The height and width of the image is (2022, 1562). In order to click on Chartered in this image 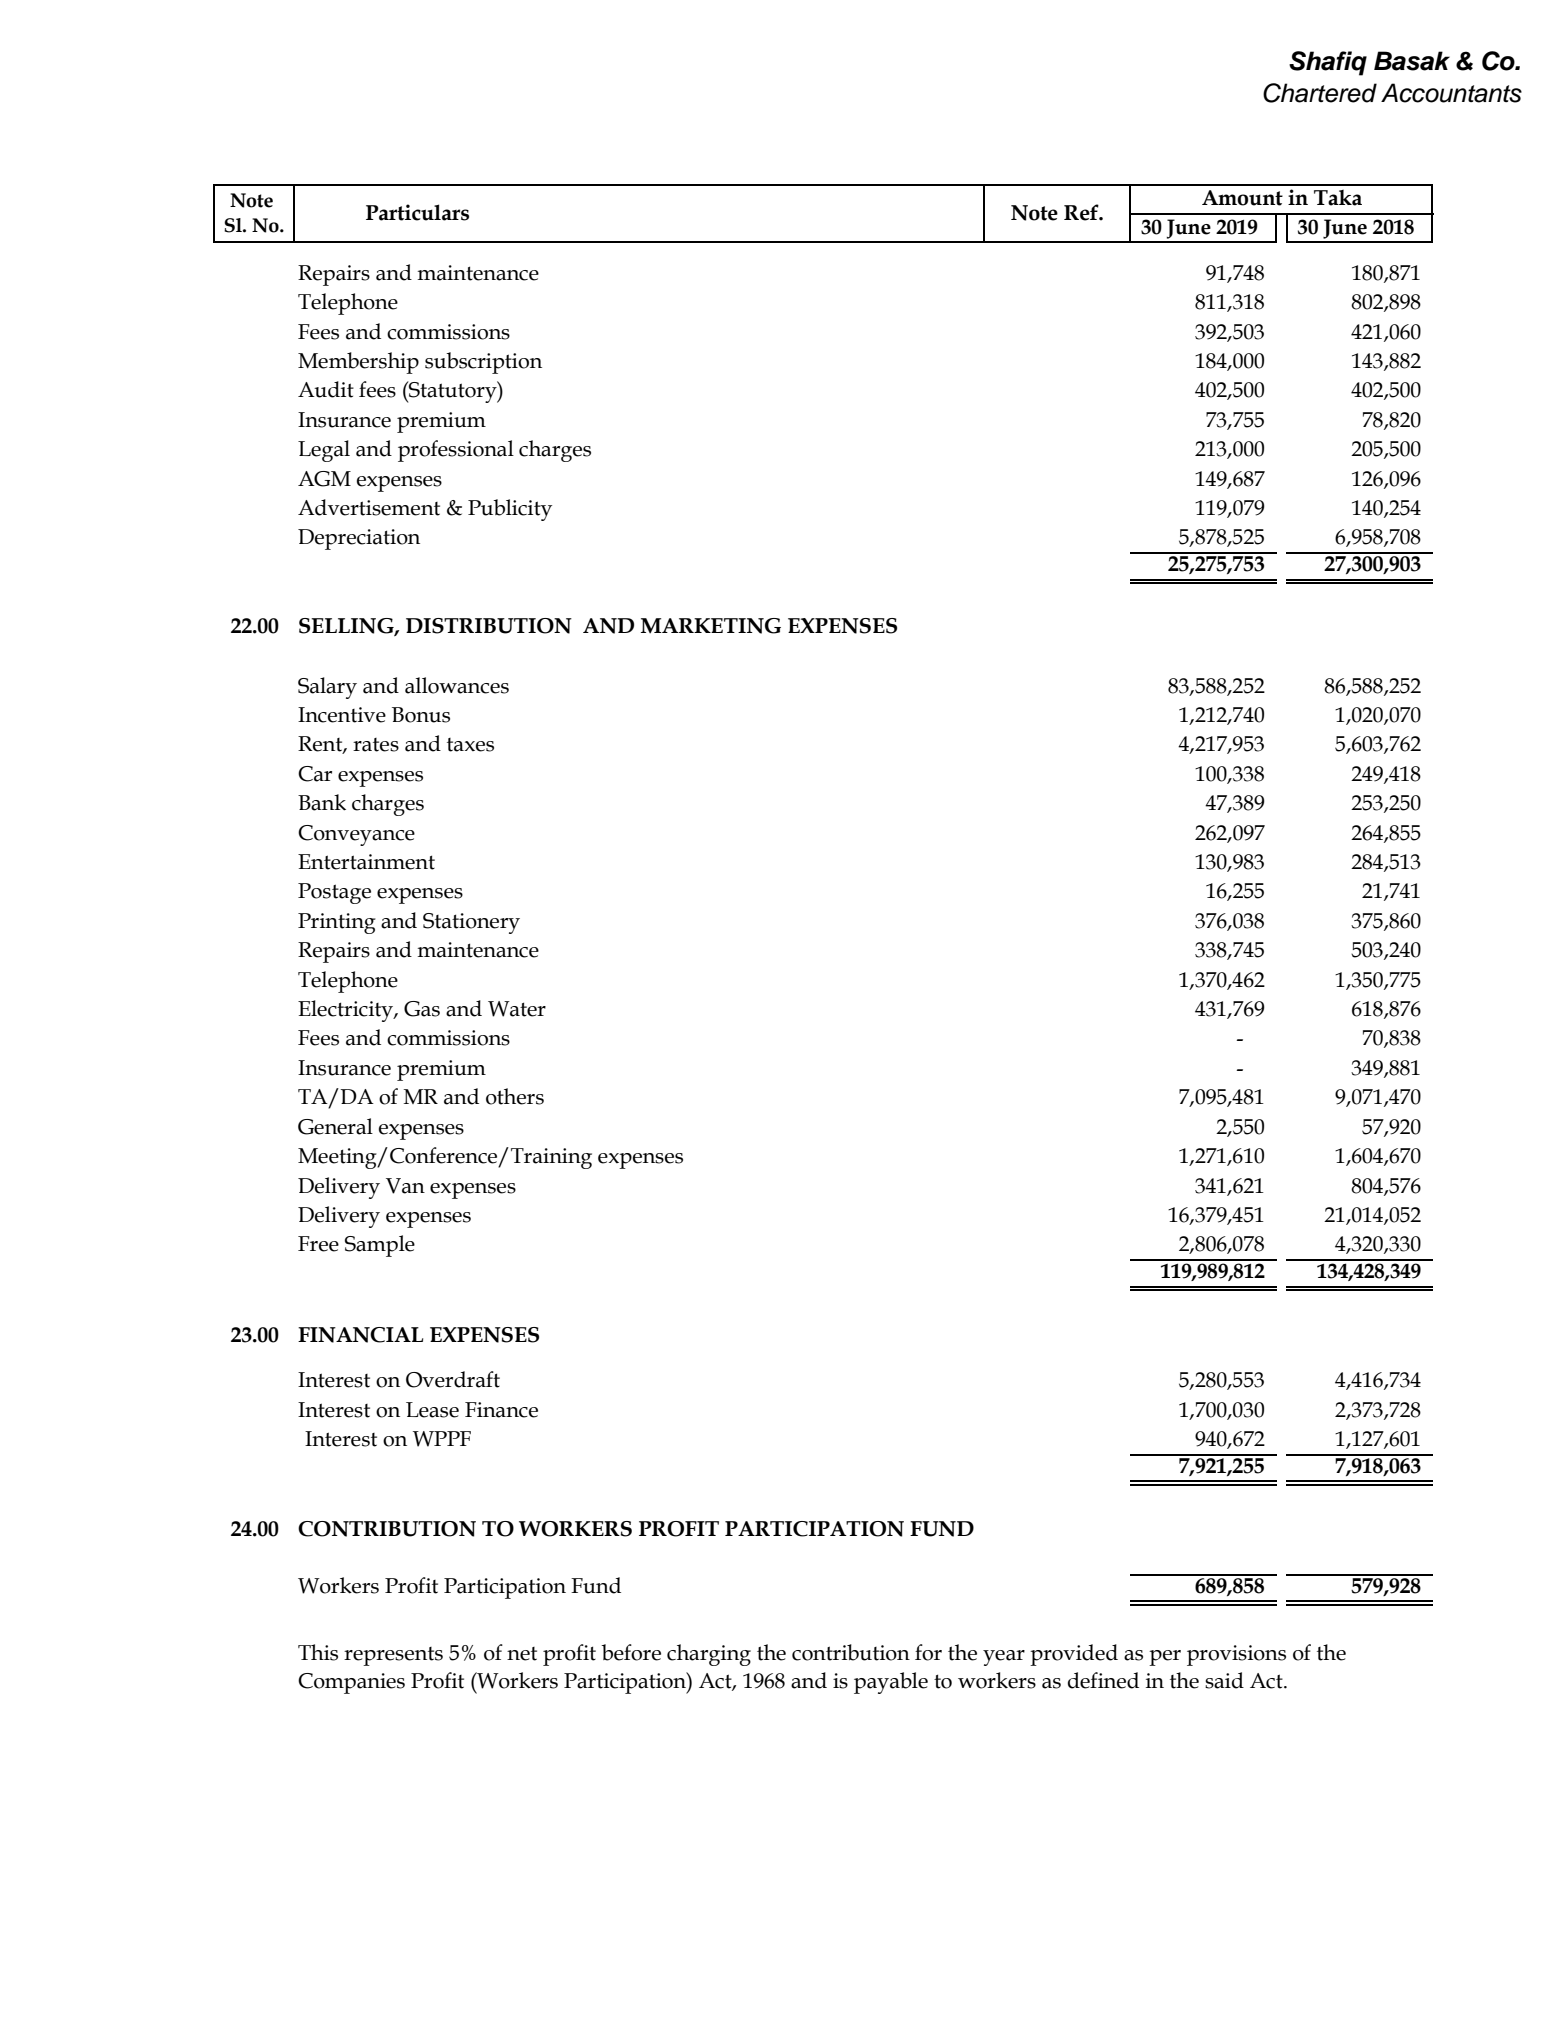, I will do `click(1320, 93)`.
